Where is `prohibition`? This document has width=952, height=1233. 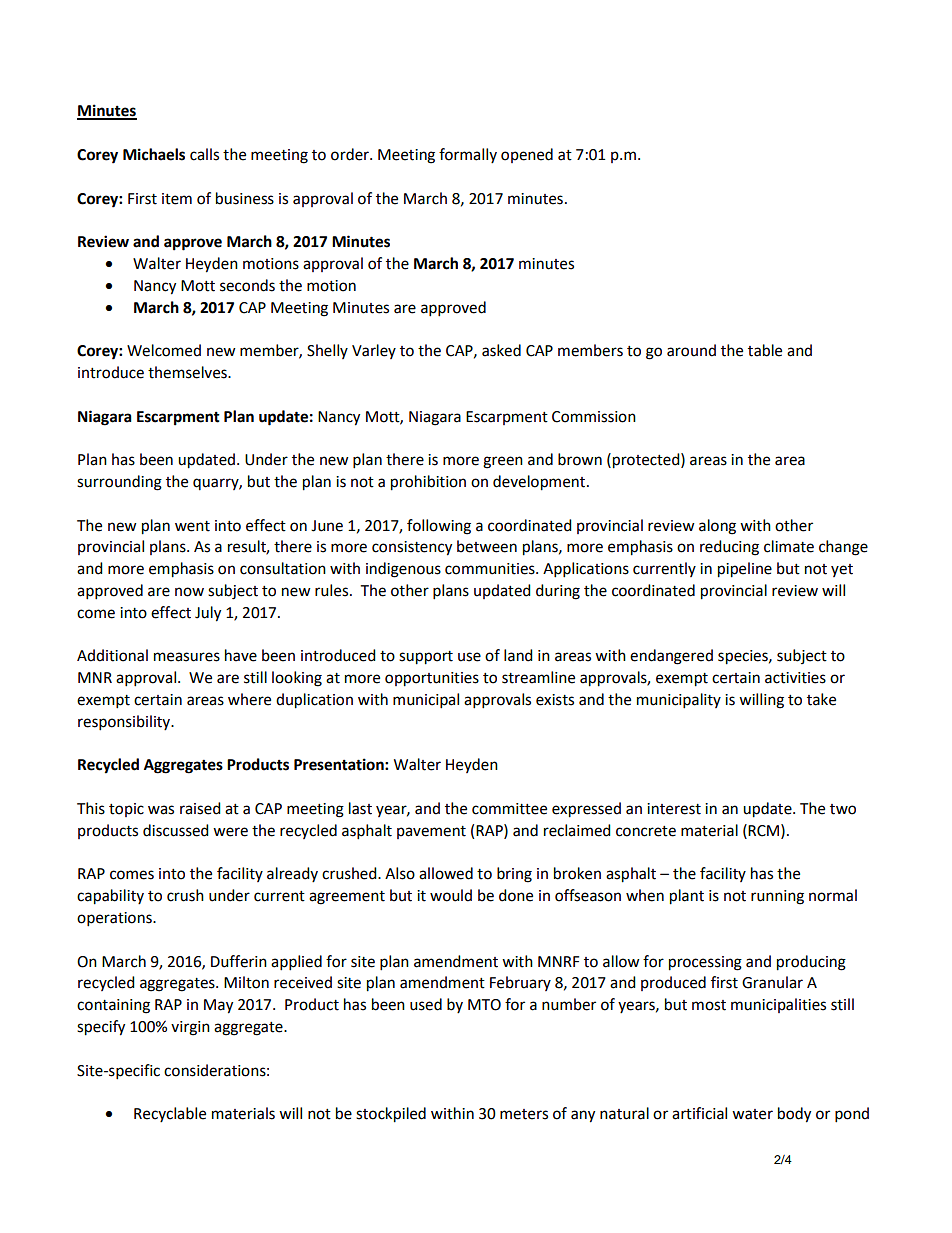
prohibition is located at coordinates (428, 483).
